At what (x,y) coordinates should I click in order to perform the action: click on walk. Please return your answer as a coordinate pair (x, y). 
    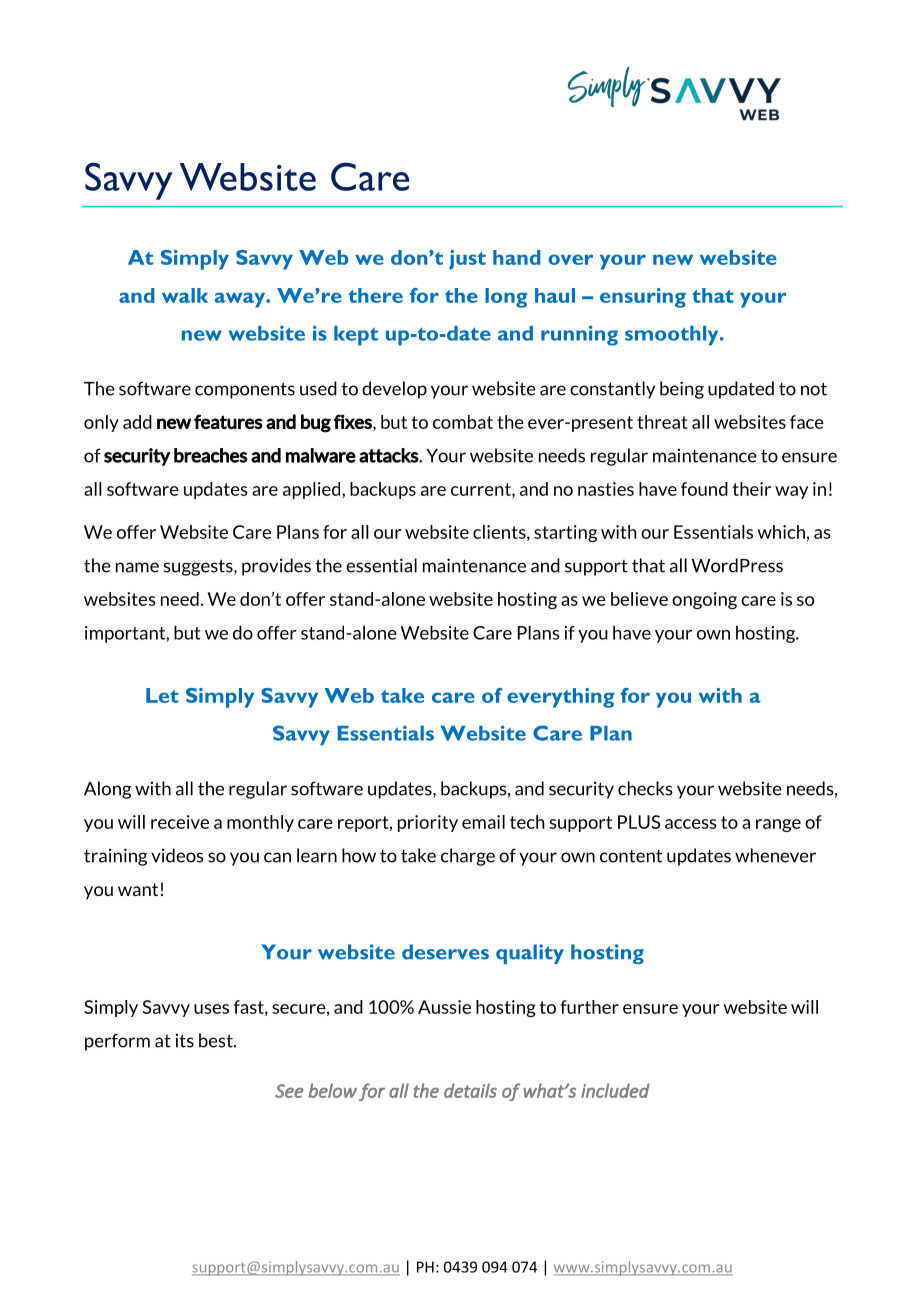
    Looking at the image, I should click on (185, 295).
